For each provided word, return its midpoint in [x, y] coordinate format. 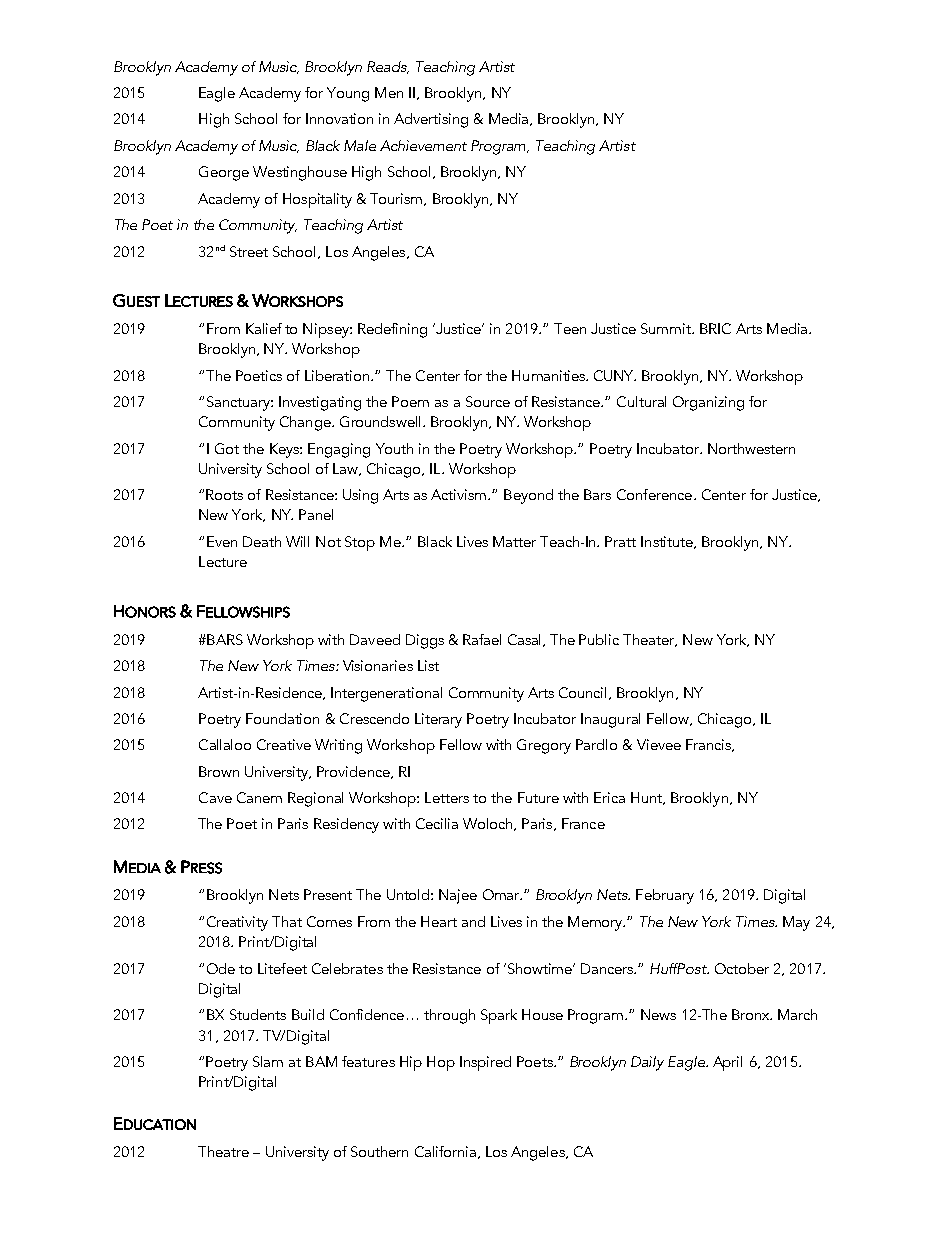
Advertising [431, 120]
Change [306, 423]
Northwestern [751, 448]
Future [538, 797]
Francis [709, 745]
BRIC [715, 328]
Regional [315, 799]
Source [488, 401]
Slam [268, 1061]
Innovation [339, 118]
